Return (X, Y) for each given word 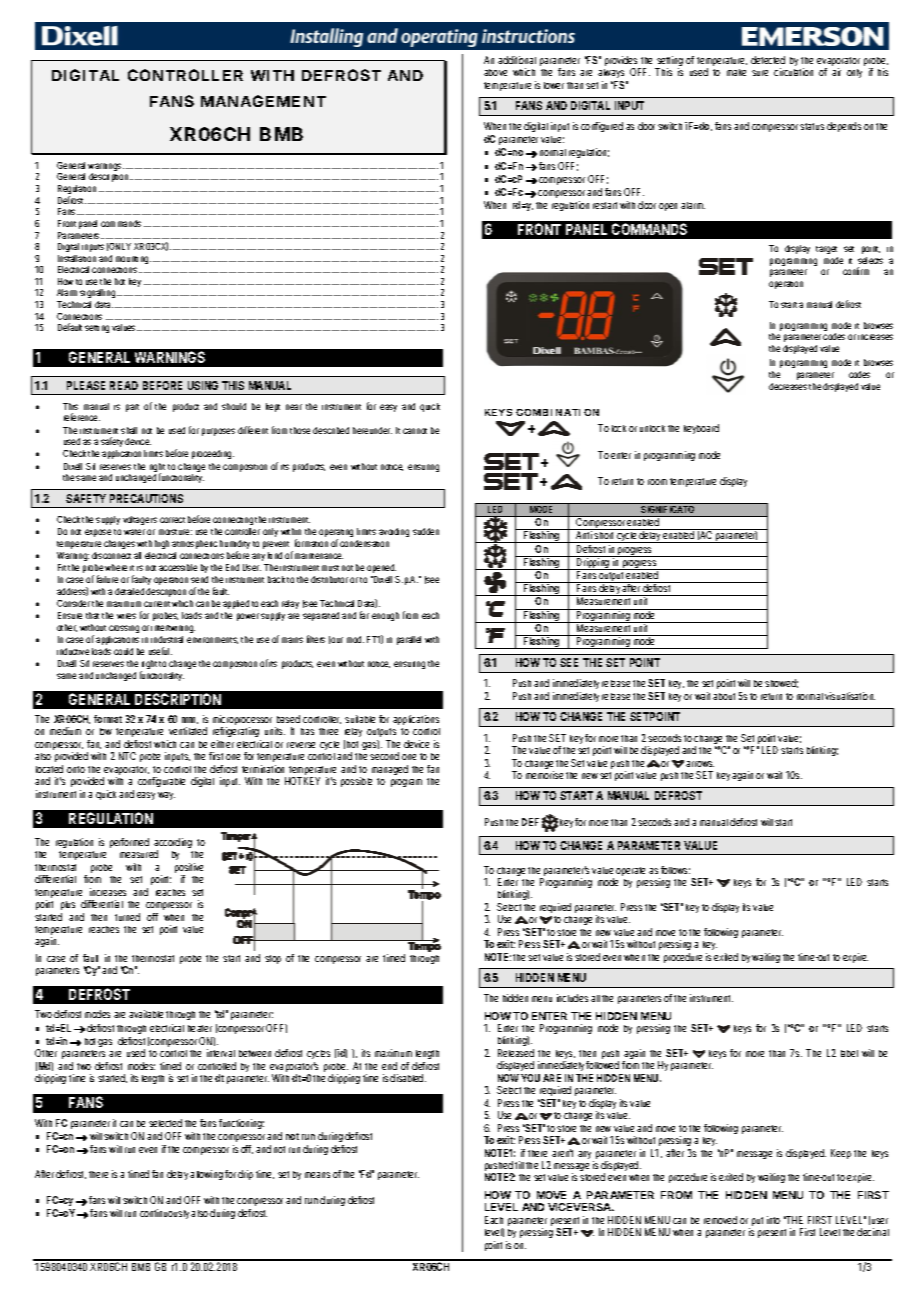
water (134, 532)
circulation (793, 72)
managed (390, 770)
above (495, 72)
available (146, 1014)
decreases (788, 386)
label (849, 1053)
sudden (426, 531)
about (724, 696)
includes (572, 998)
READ (124, 385)
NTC (127, 756)
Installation (77, 258)
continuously (164, 1214)
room (657, 482)
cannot (415, 431)
